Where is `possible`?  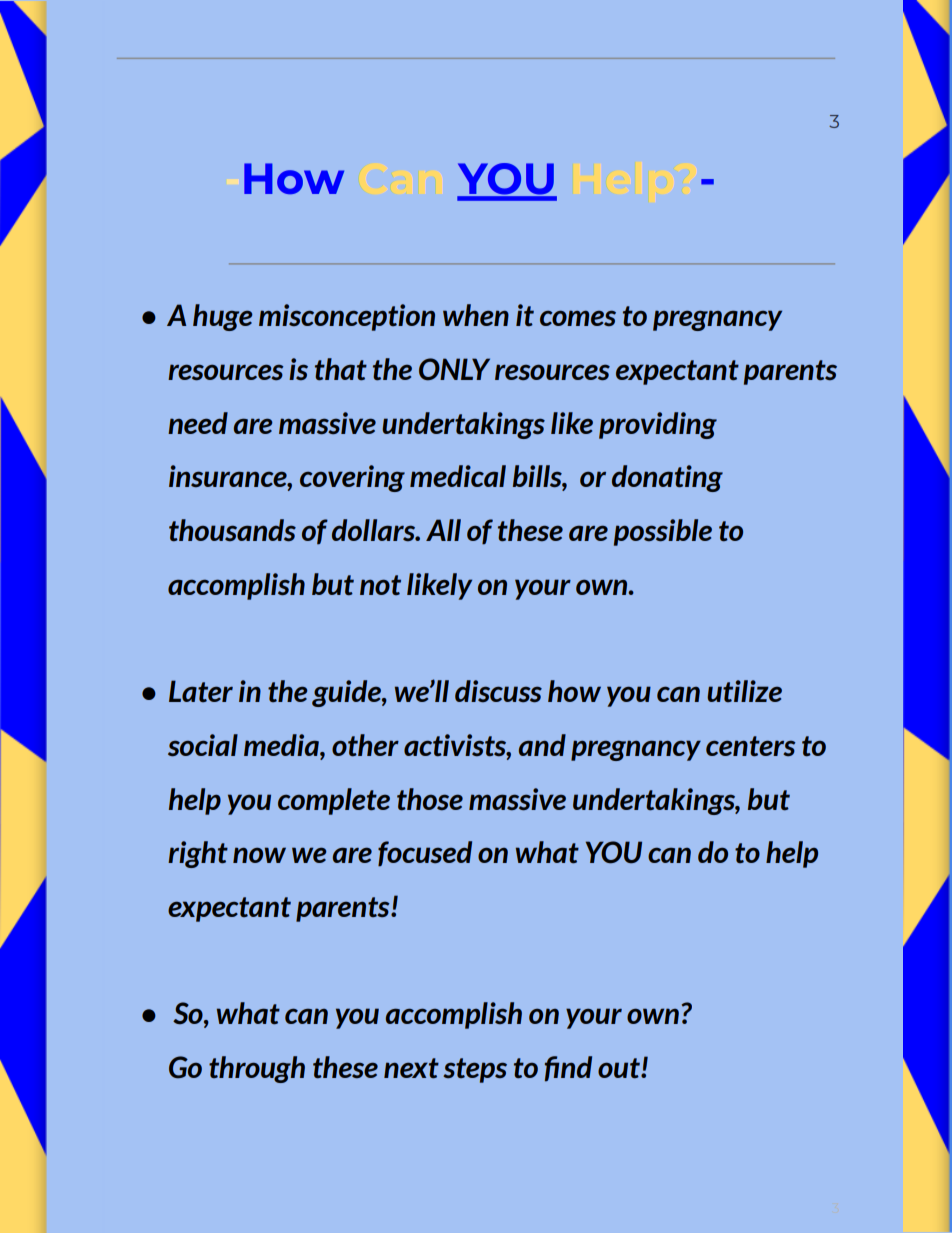 possible is located at coordinates (663, 532).
